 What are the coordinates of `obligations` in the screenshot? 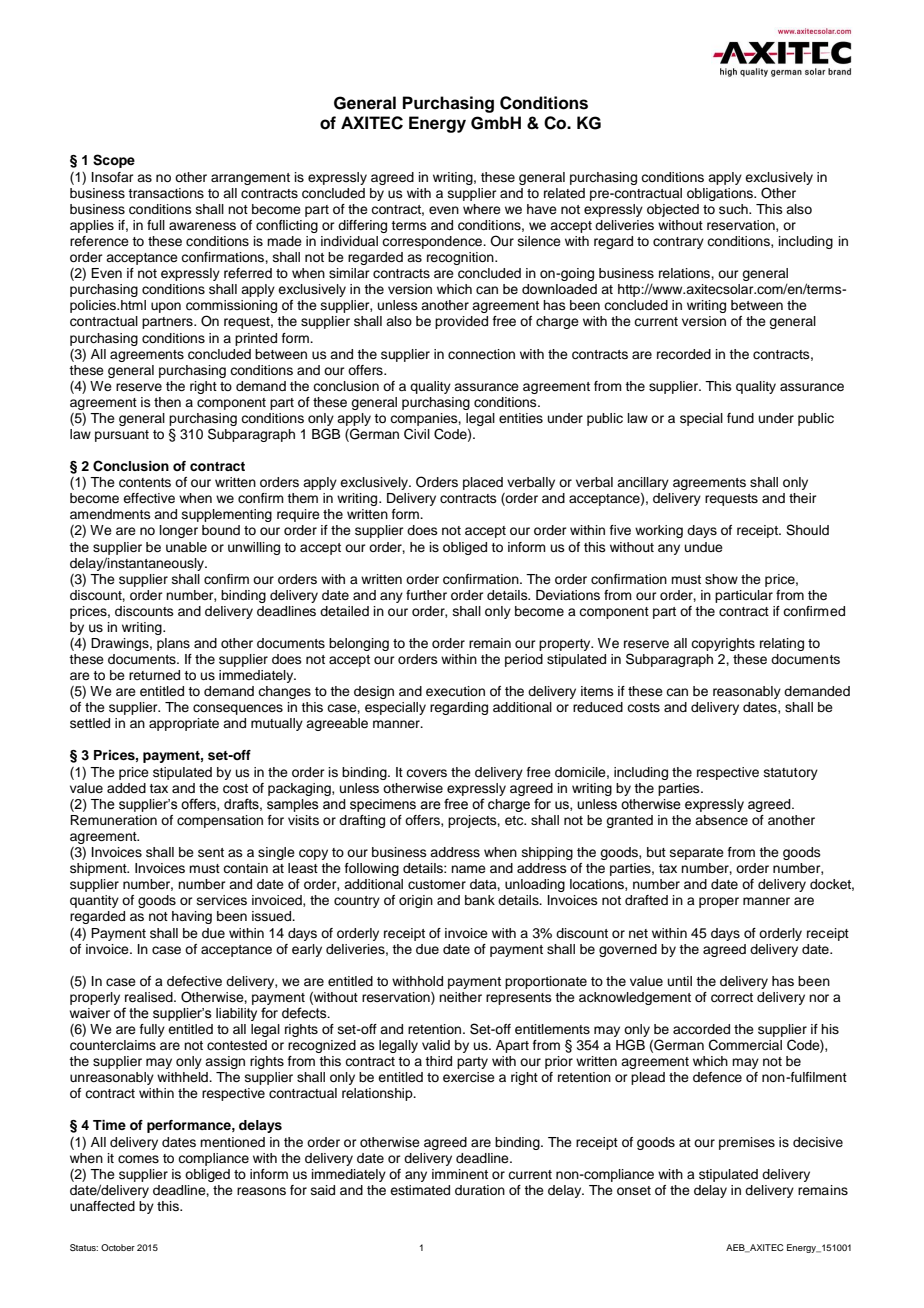 It's located at (721, 194).
